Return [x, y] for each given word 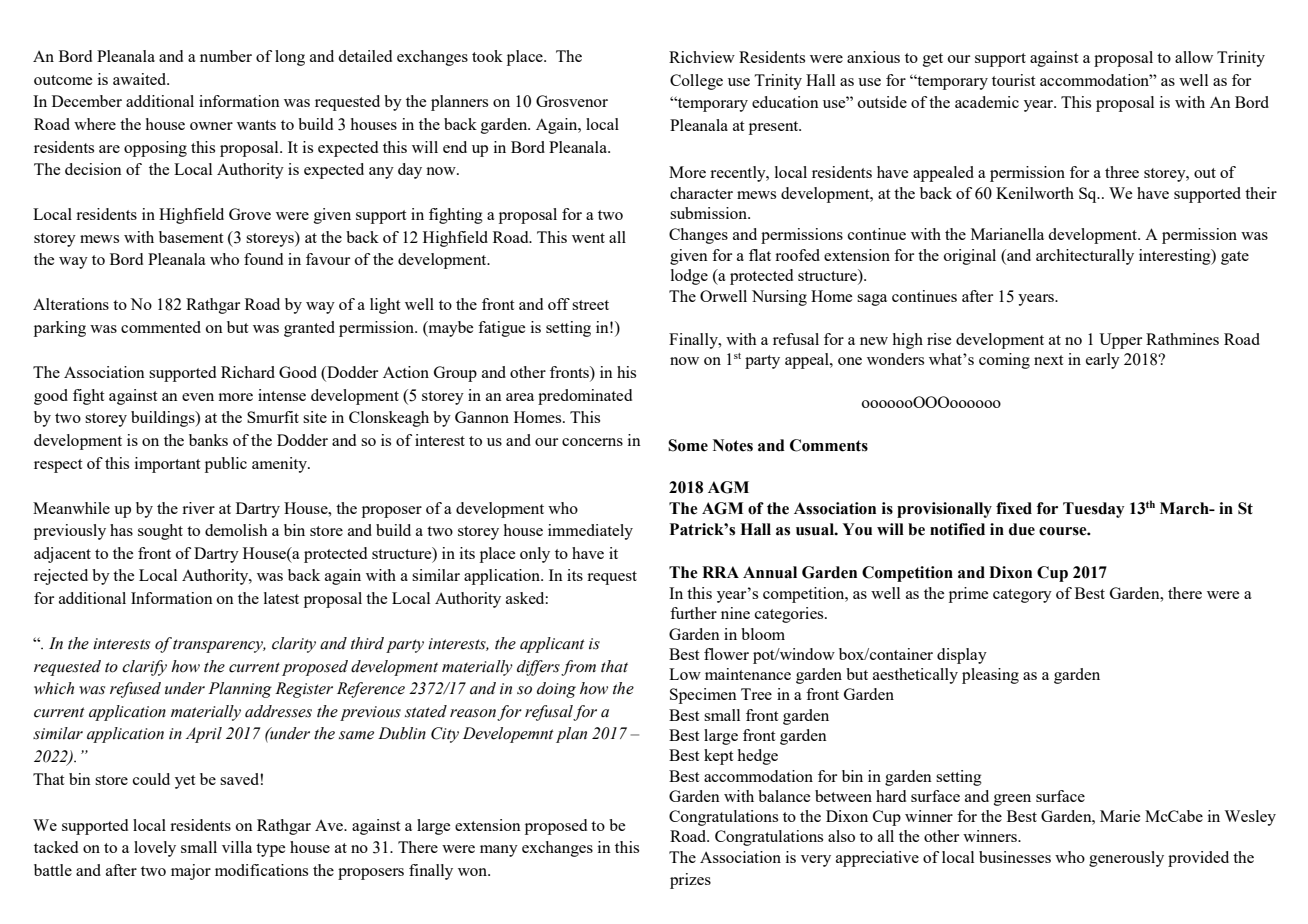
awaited [141, 79]
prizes [690, 881]
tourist [1014, 80]
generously [1126, 859]
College [696, 82]
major [191, 872]
